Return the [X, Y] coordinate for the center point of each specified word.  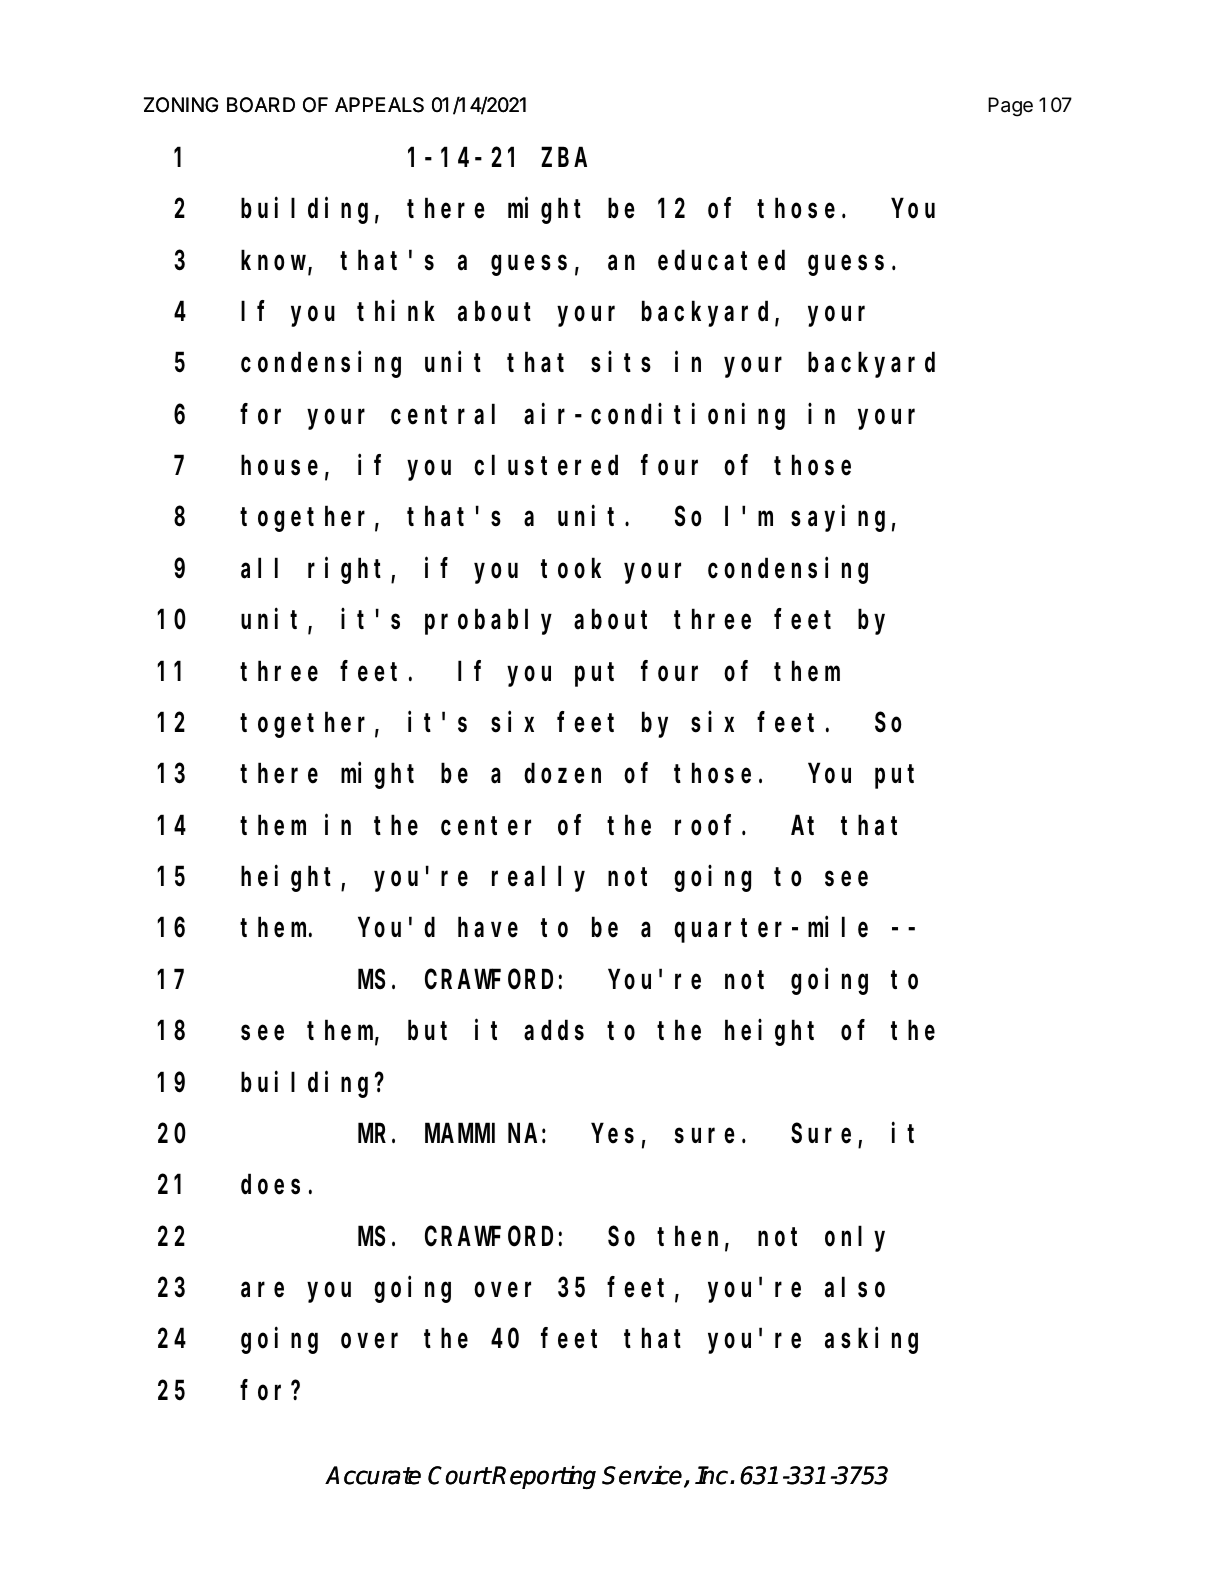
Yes [613, 1134]
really [538, 879]
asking [871, 1341]
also [855, 1288]
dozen [562, 774]
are [262, 1290]
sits [621, 362]
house [279, 466]
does [270, 1185]
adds [554, 1031]
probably [488, 622]
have [488, 928]
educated [721, 260]
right [350, 571]
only [855, 1239]
